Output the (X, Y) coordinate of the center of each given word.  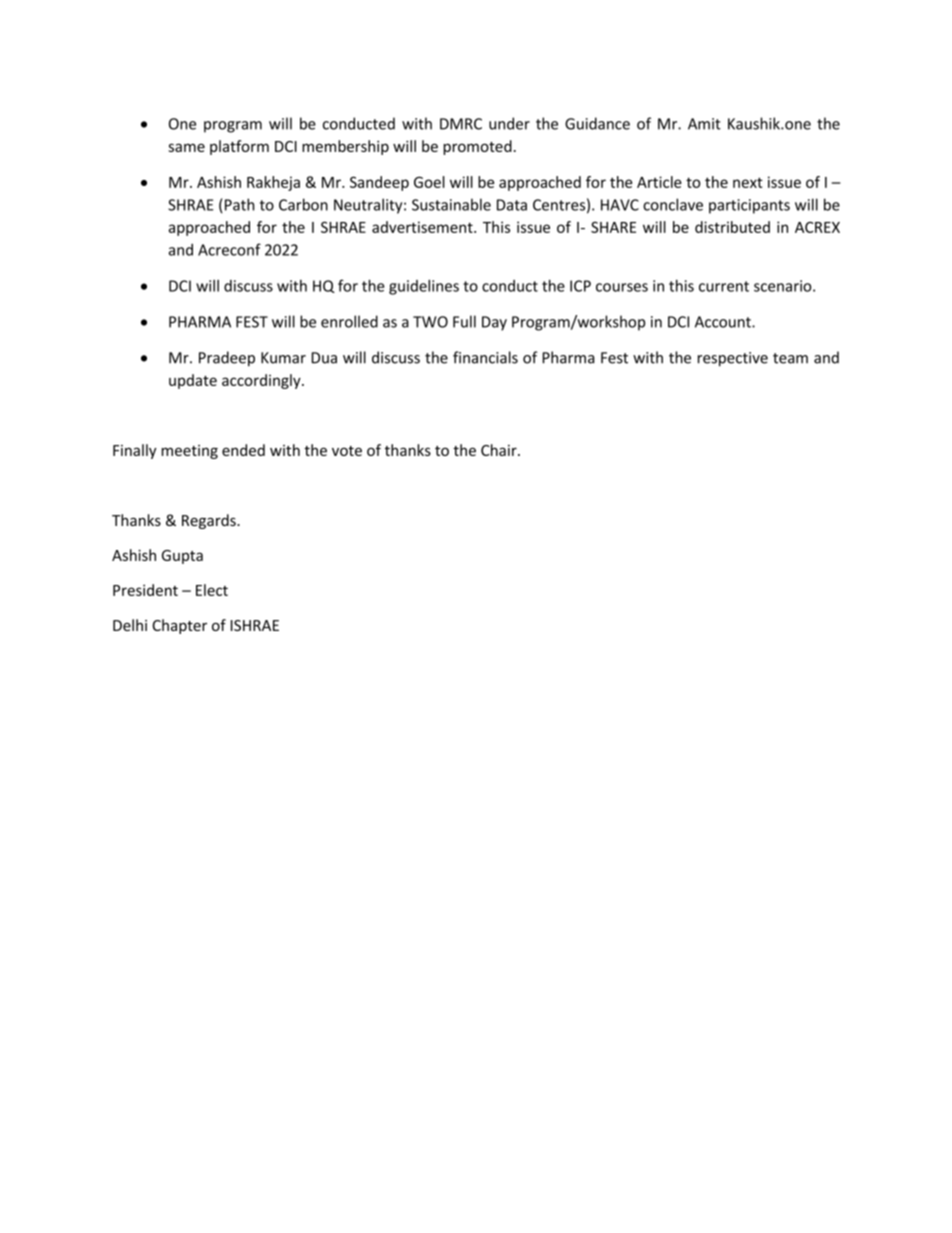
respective (733, 359)
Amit (704, 124)
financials (485, 357)
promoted (477, 147)
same (186, 147)
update (193, 381)
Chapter (179, 626)
